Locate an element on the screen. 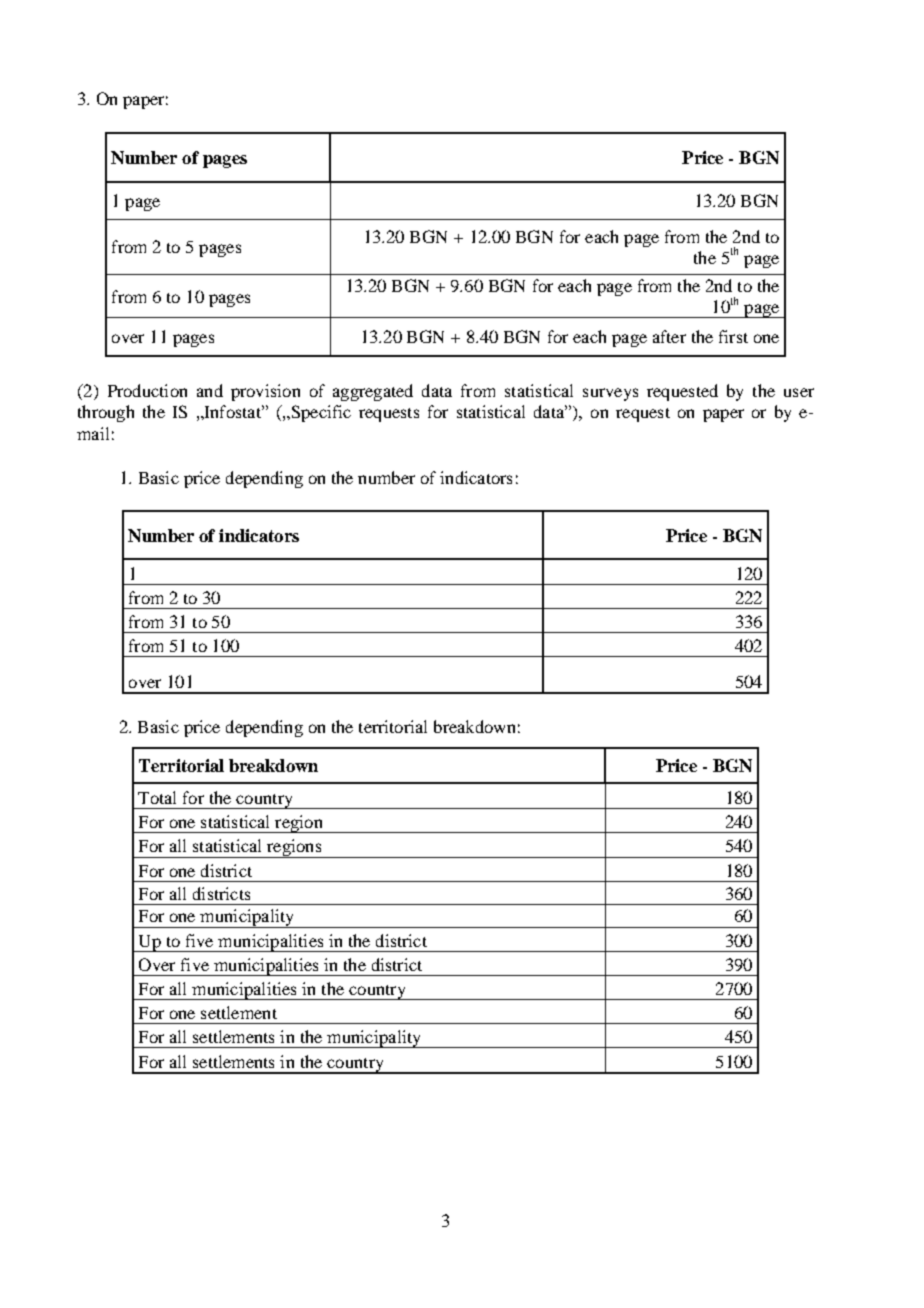 The image size is (924, 1308). user is located at coordinates (799, 392).
